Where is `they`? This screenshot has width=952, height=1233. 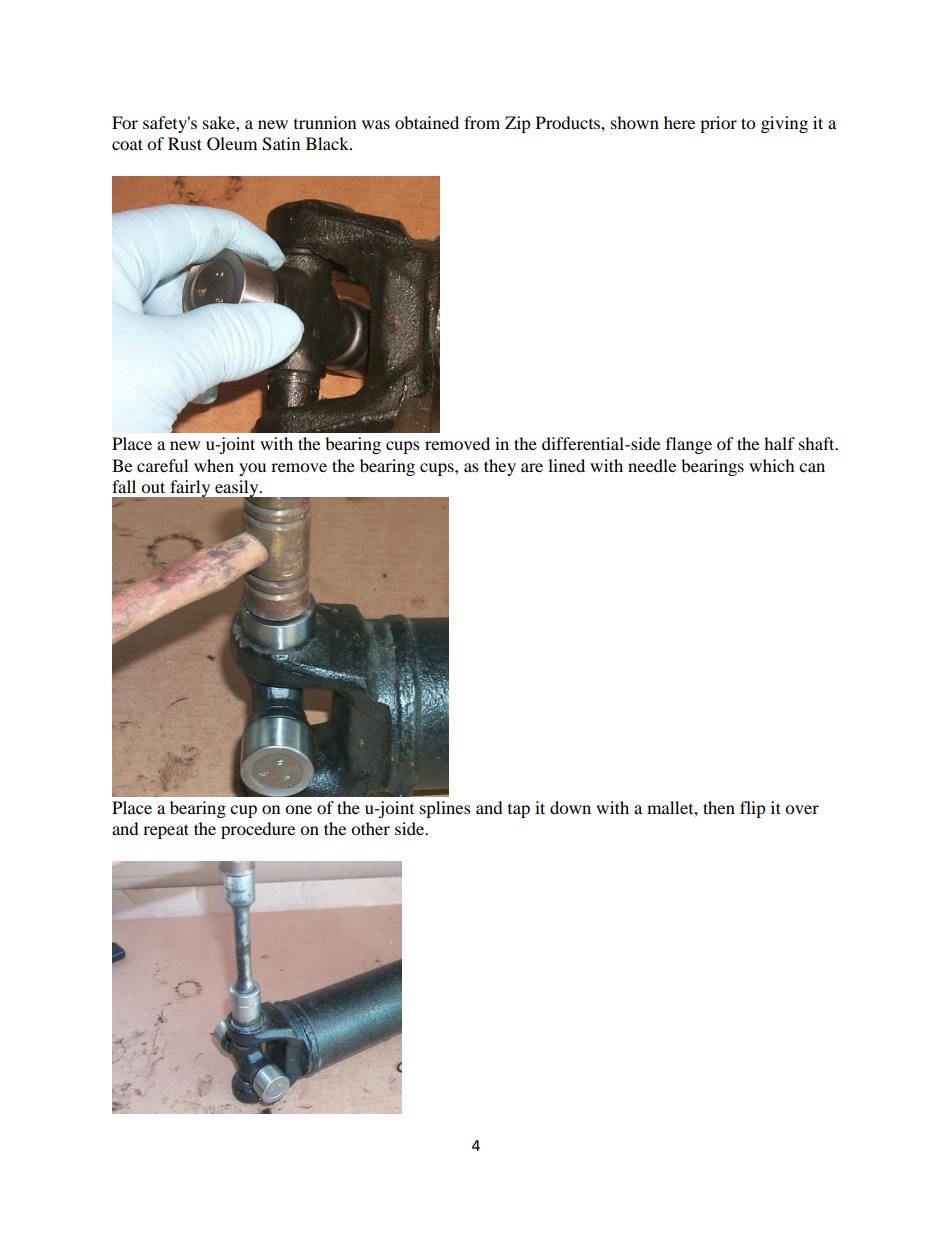 they is located at coordinates (500, 467).
